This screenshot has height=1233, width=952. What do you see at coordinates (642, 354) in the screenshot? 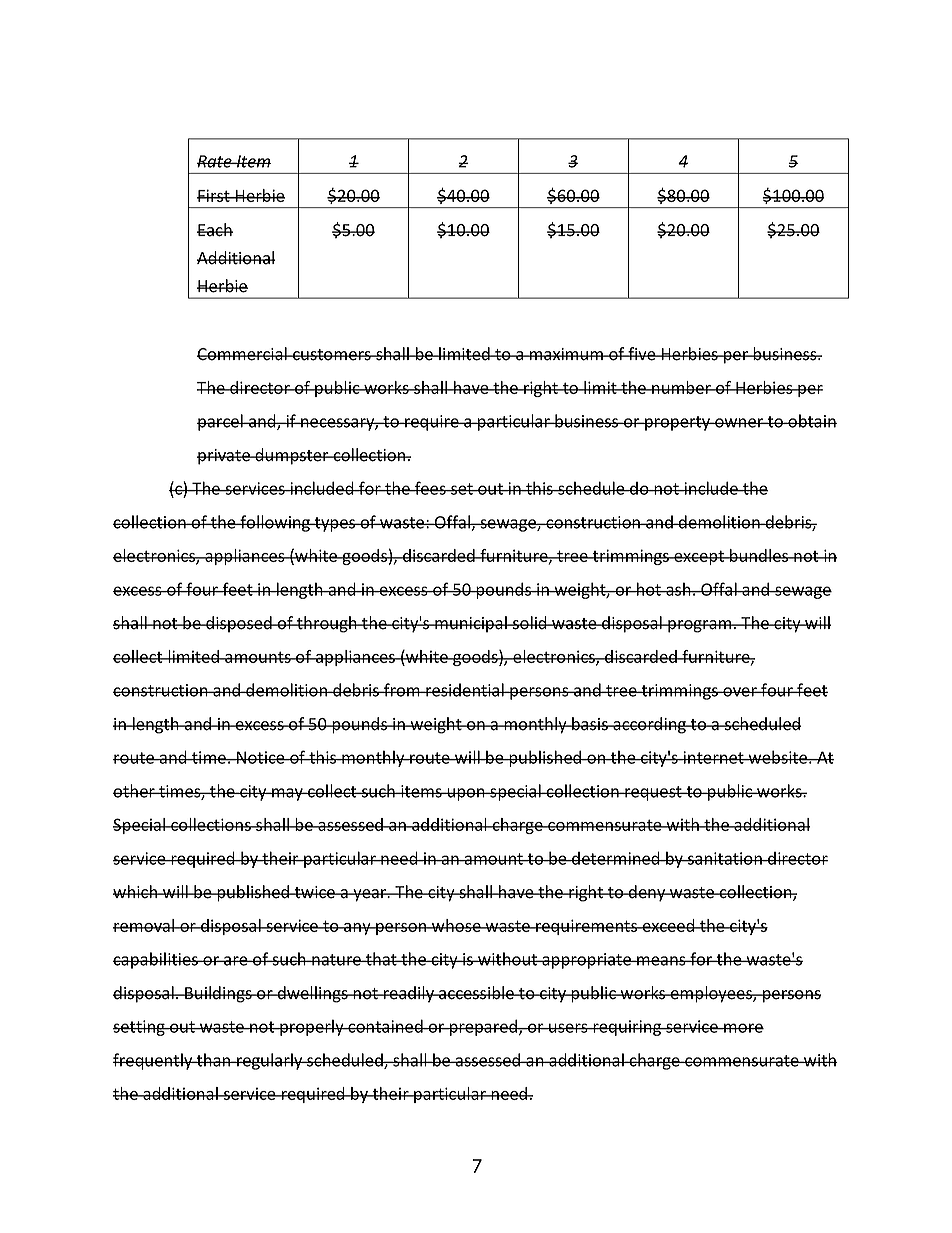
I see `five` at bounding box center [642, 354].
